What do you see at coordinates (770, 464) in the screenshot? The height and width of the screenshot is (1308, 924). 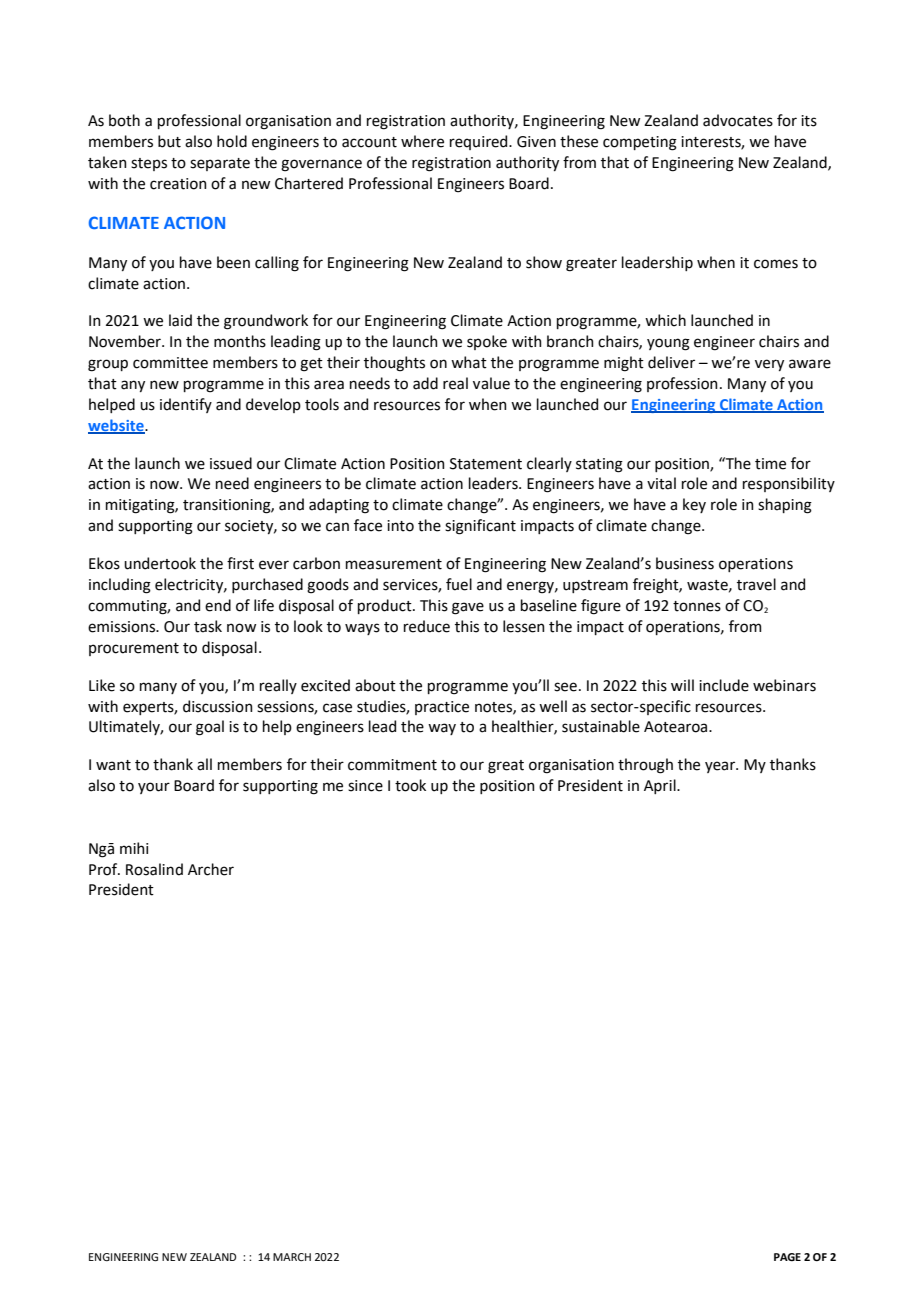 I see `time` at bounding box center [770, 464].
